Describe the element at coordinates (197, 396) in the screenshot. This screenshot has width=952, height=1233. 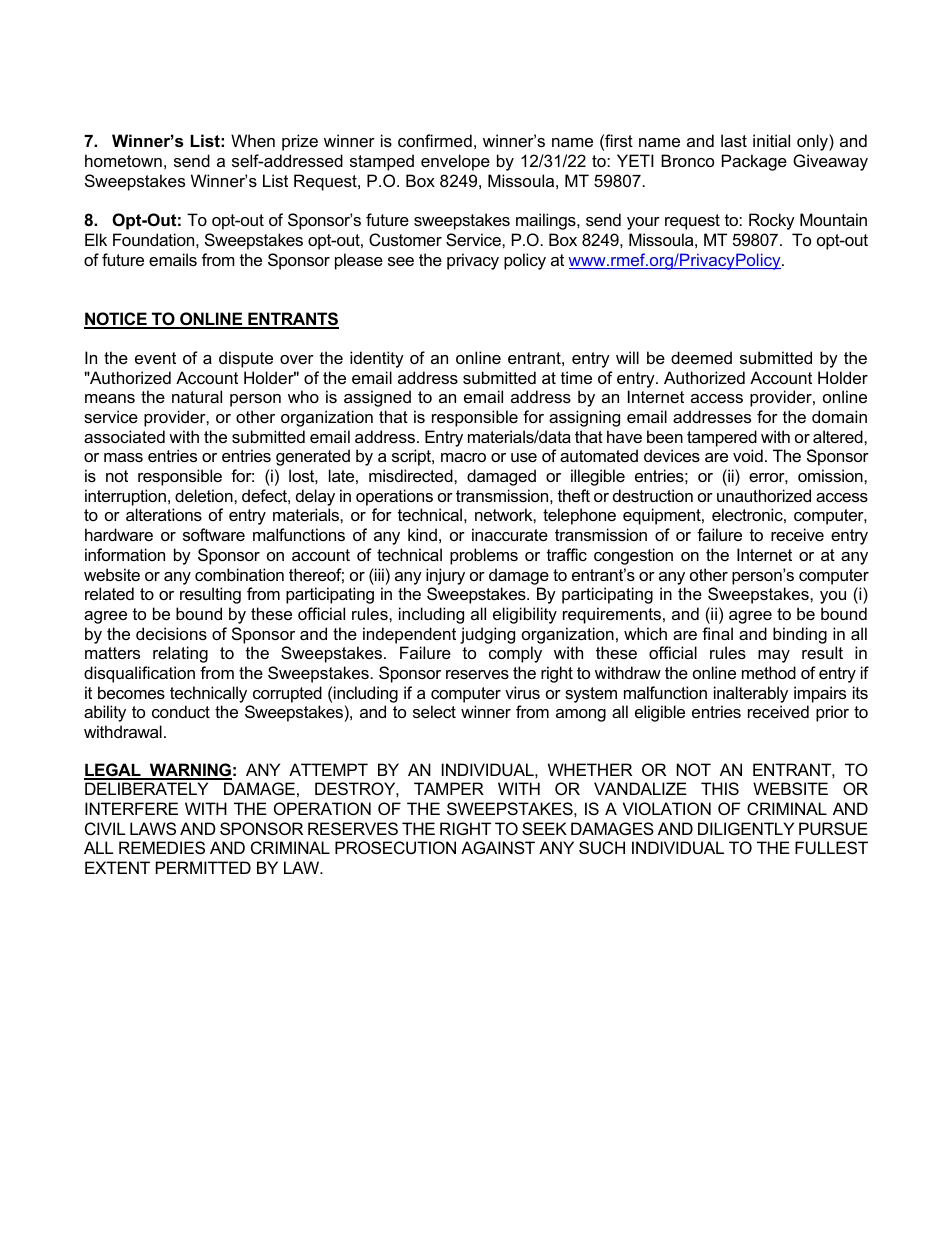
I see `natural` at that location.
